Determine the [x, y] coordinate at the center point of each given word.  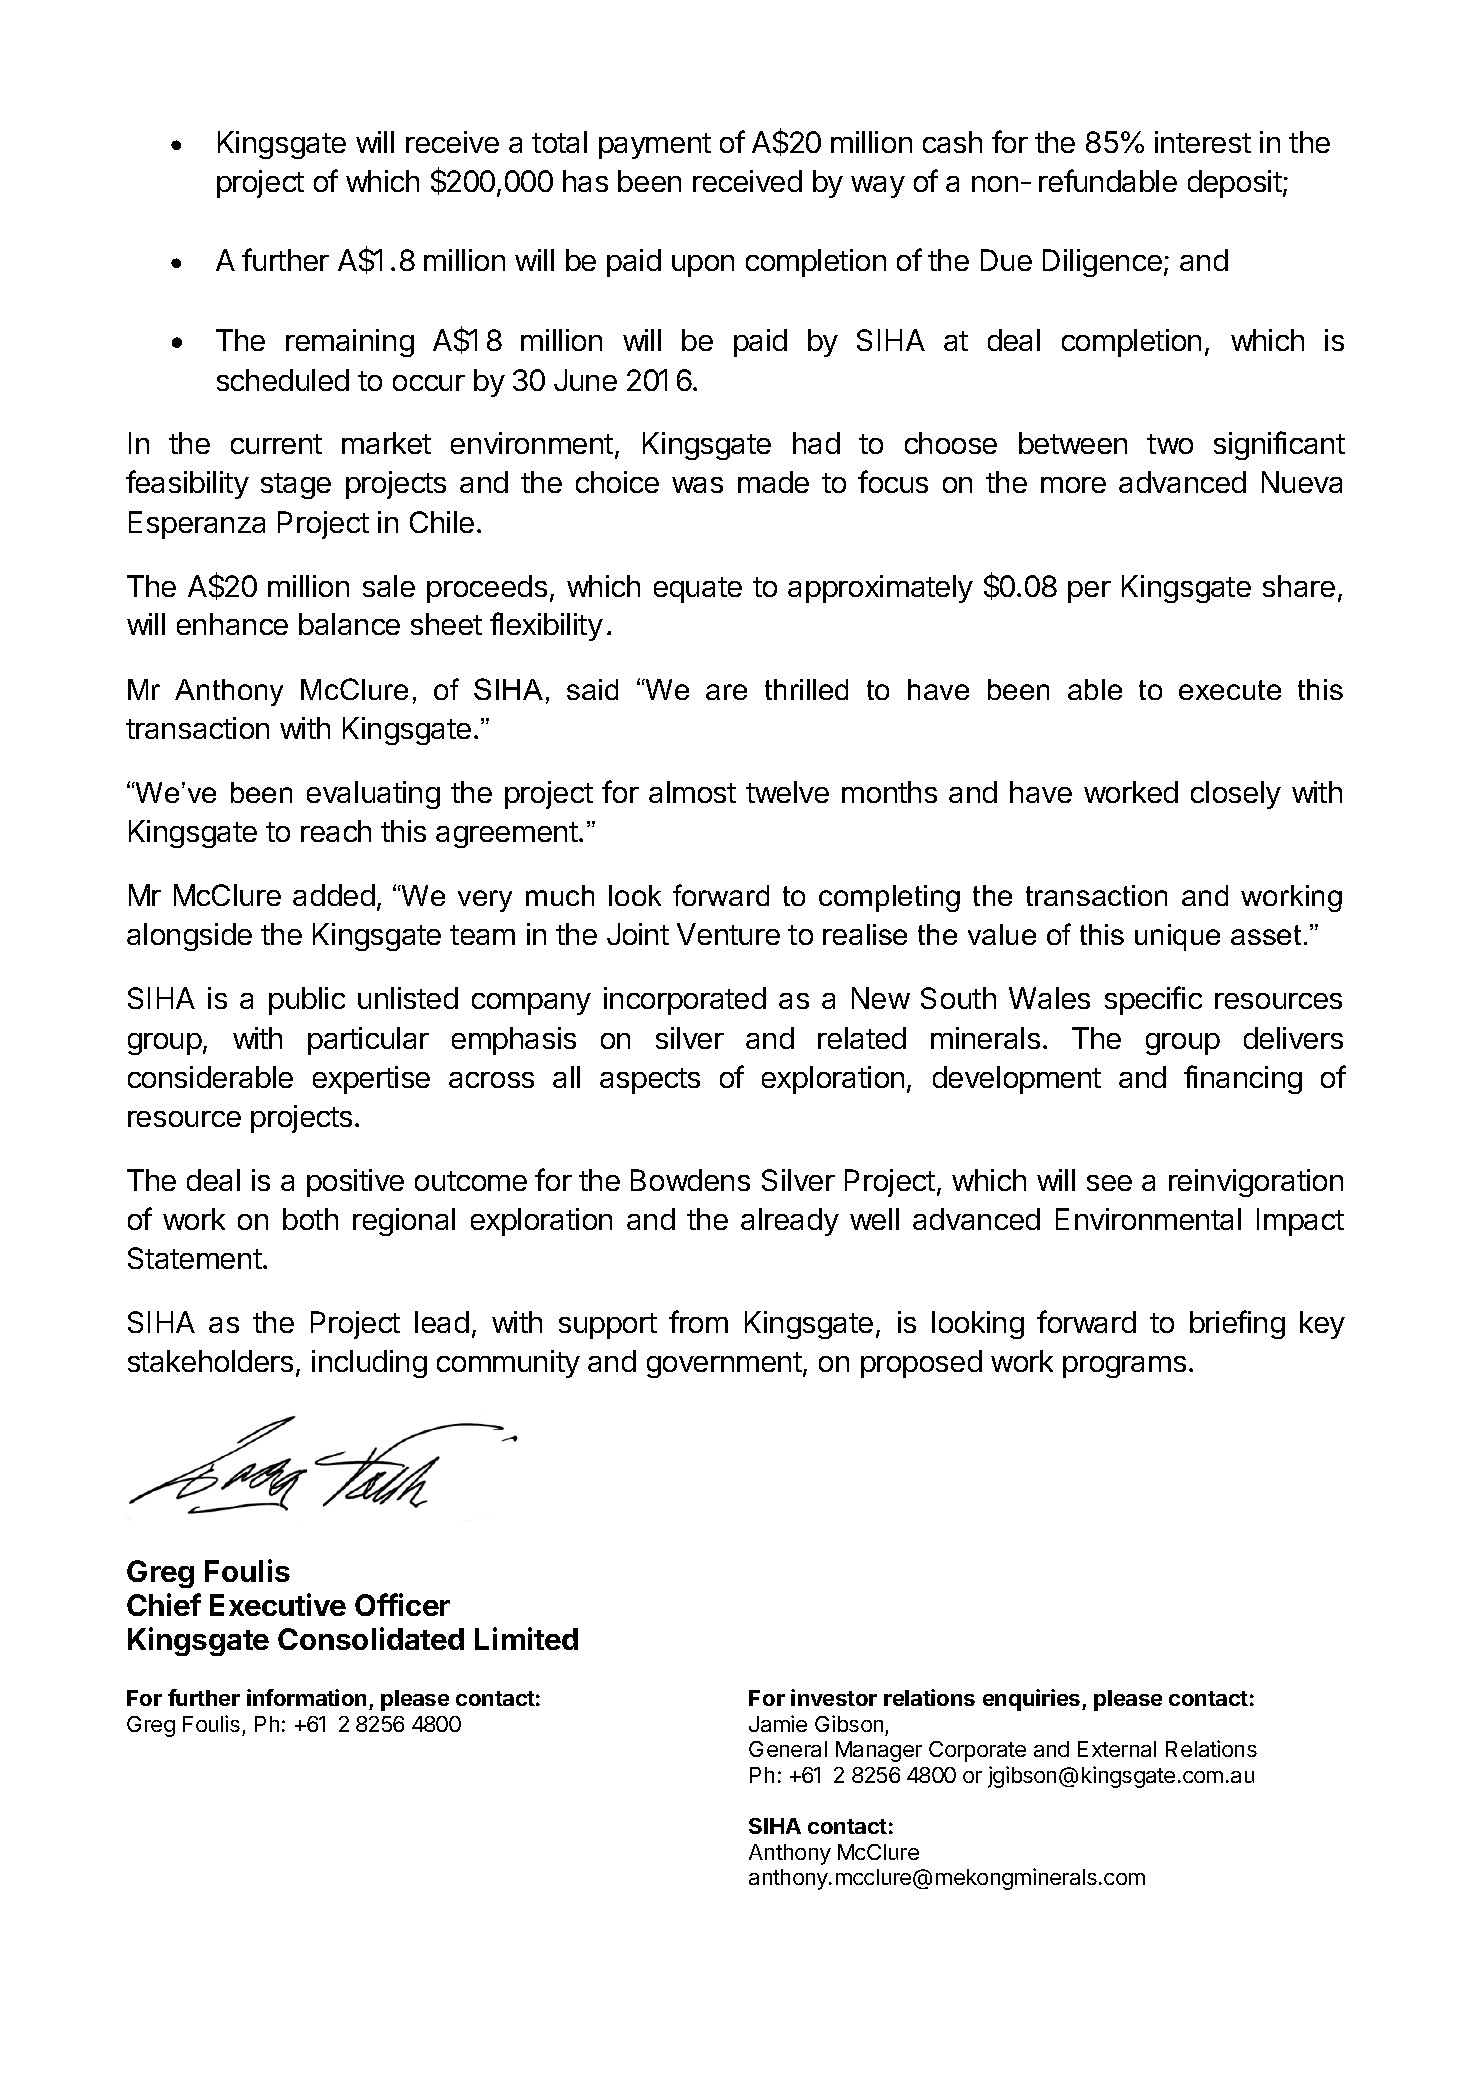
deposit [1236, 184]
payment [655, 146]
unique [1177, 937]
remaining [350, 343]
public [307, 1001]
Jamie [778, 1723]
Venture [728, 934]
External [1117, 1749]
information [306, 1697]
